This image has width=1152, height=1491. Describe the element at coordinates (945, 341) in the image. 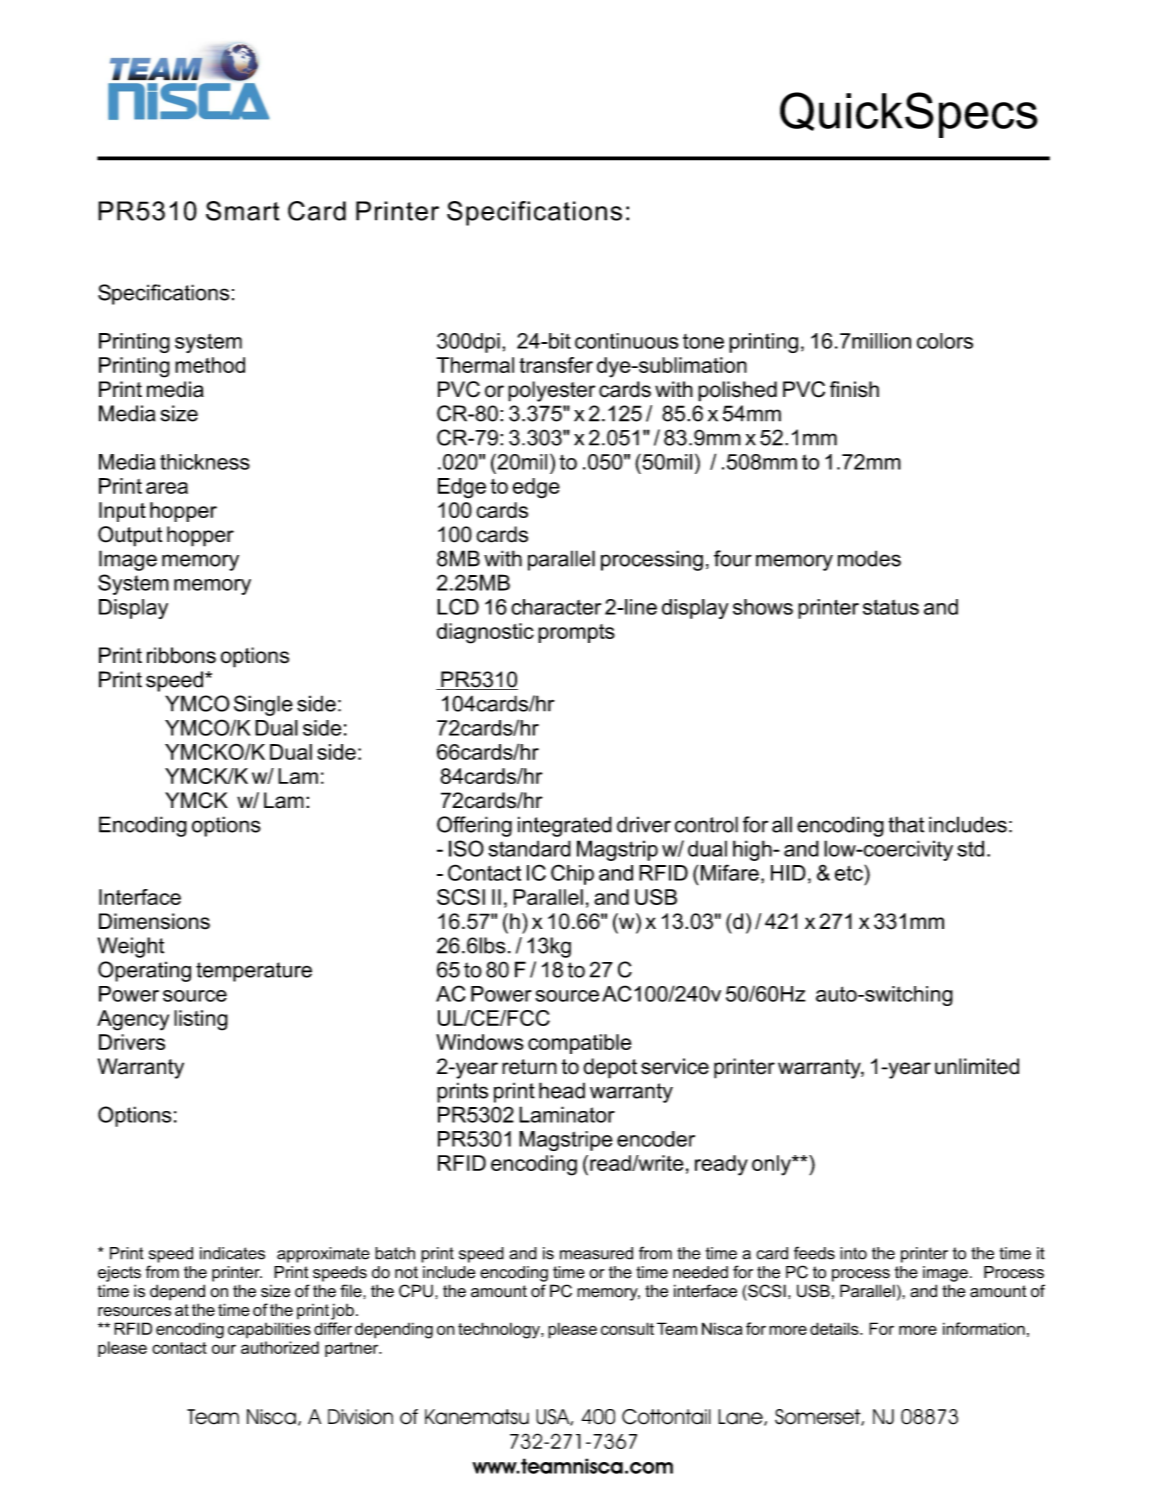

I see `colors` at that location.
